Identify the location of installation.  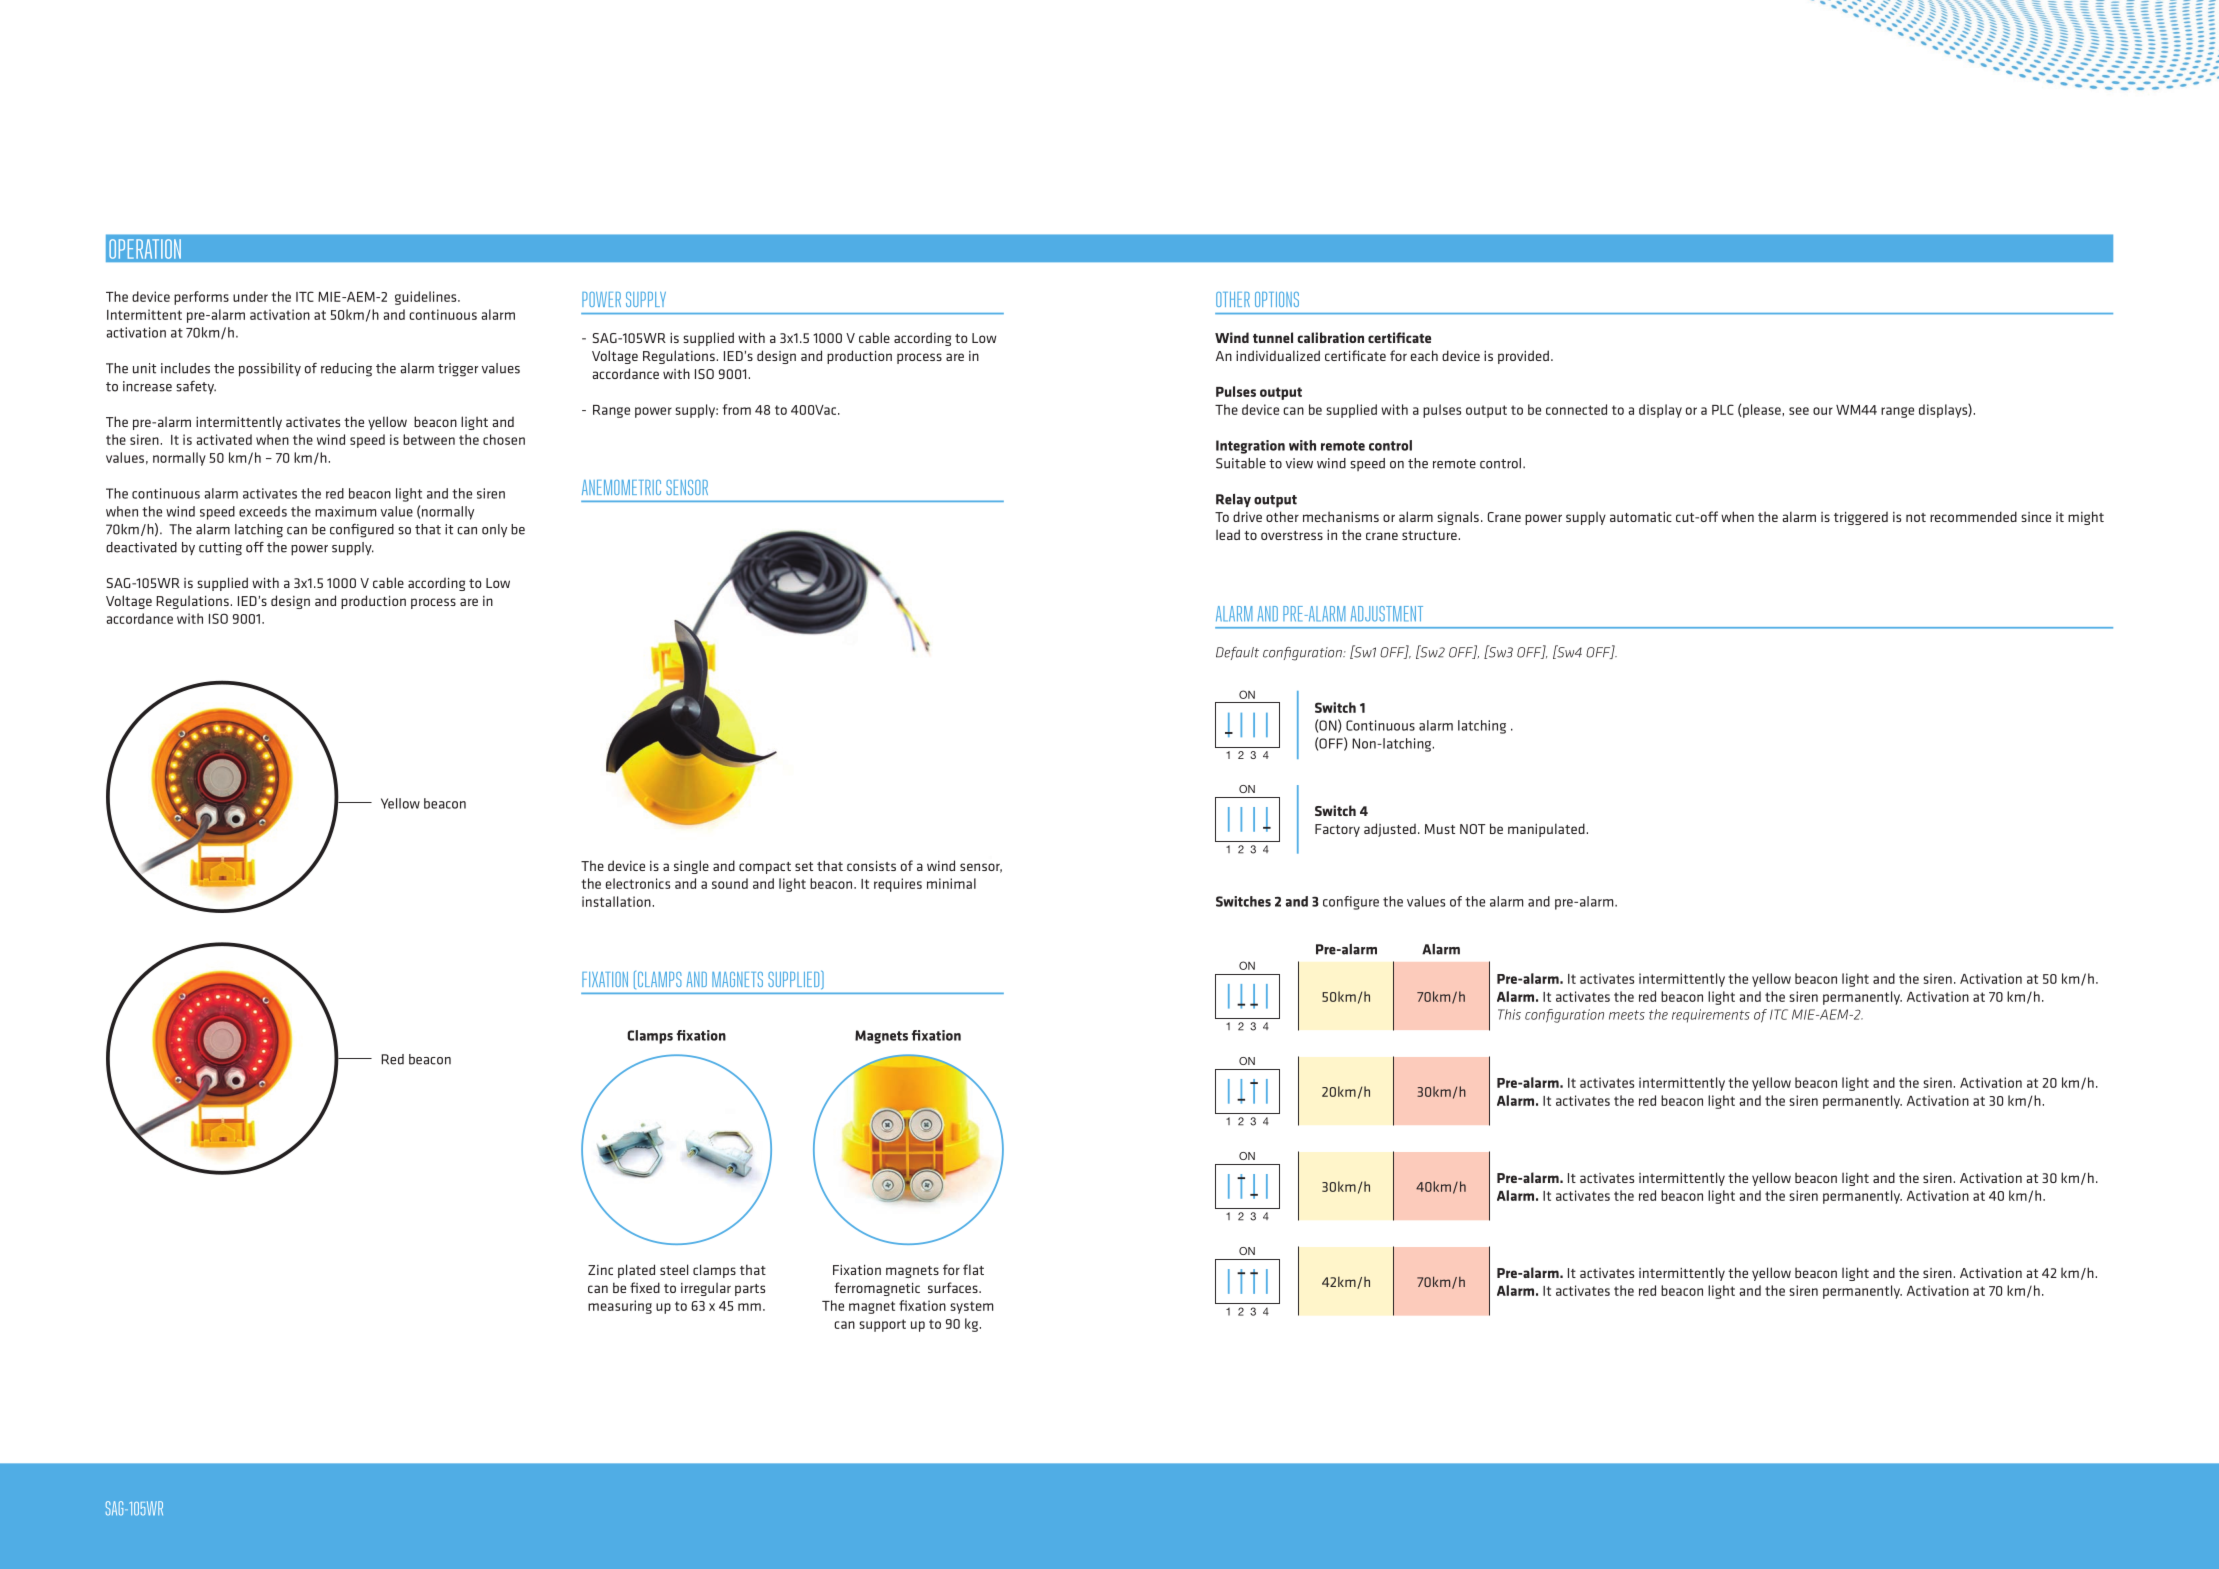
(617, 901).
